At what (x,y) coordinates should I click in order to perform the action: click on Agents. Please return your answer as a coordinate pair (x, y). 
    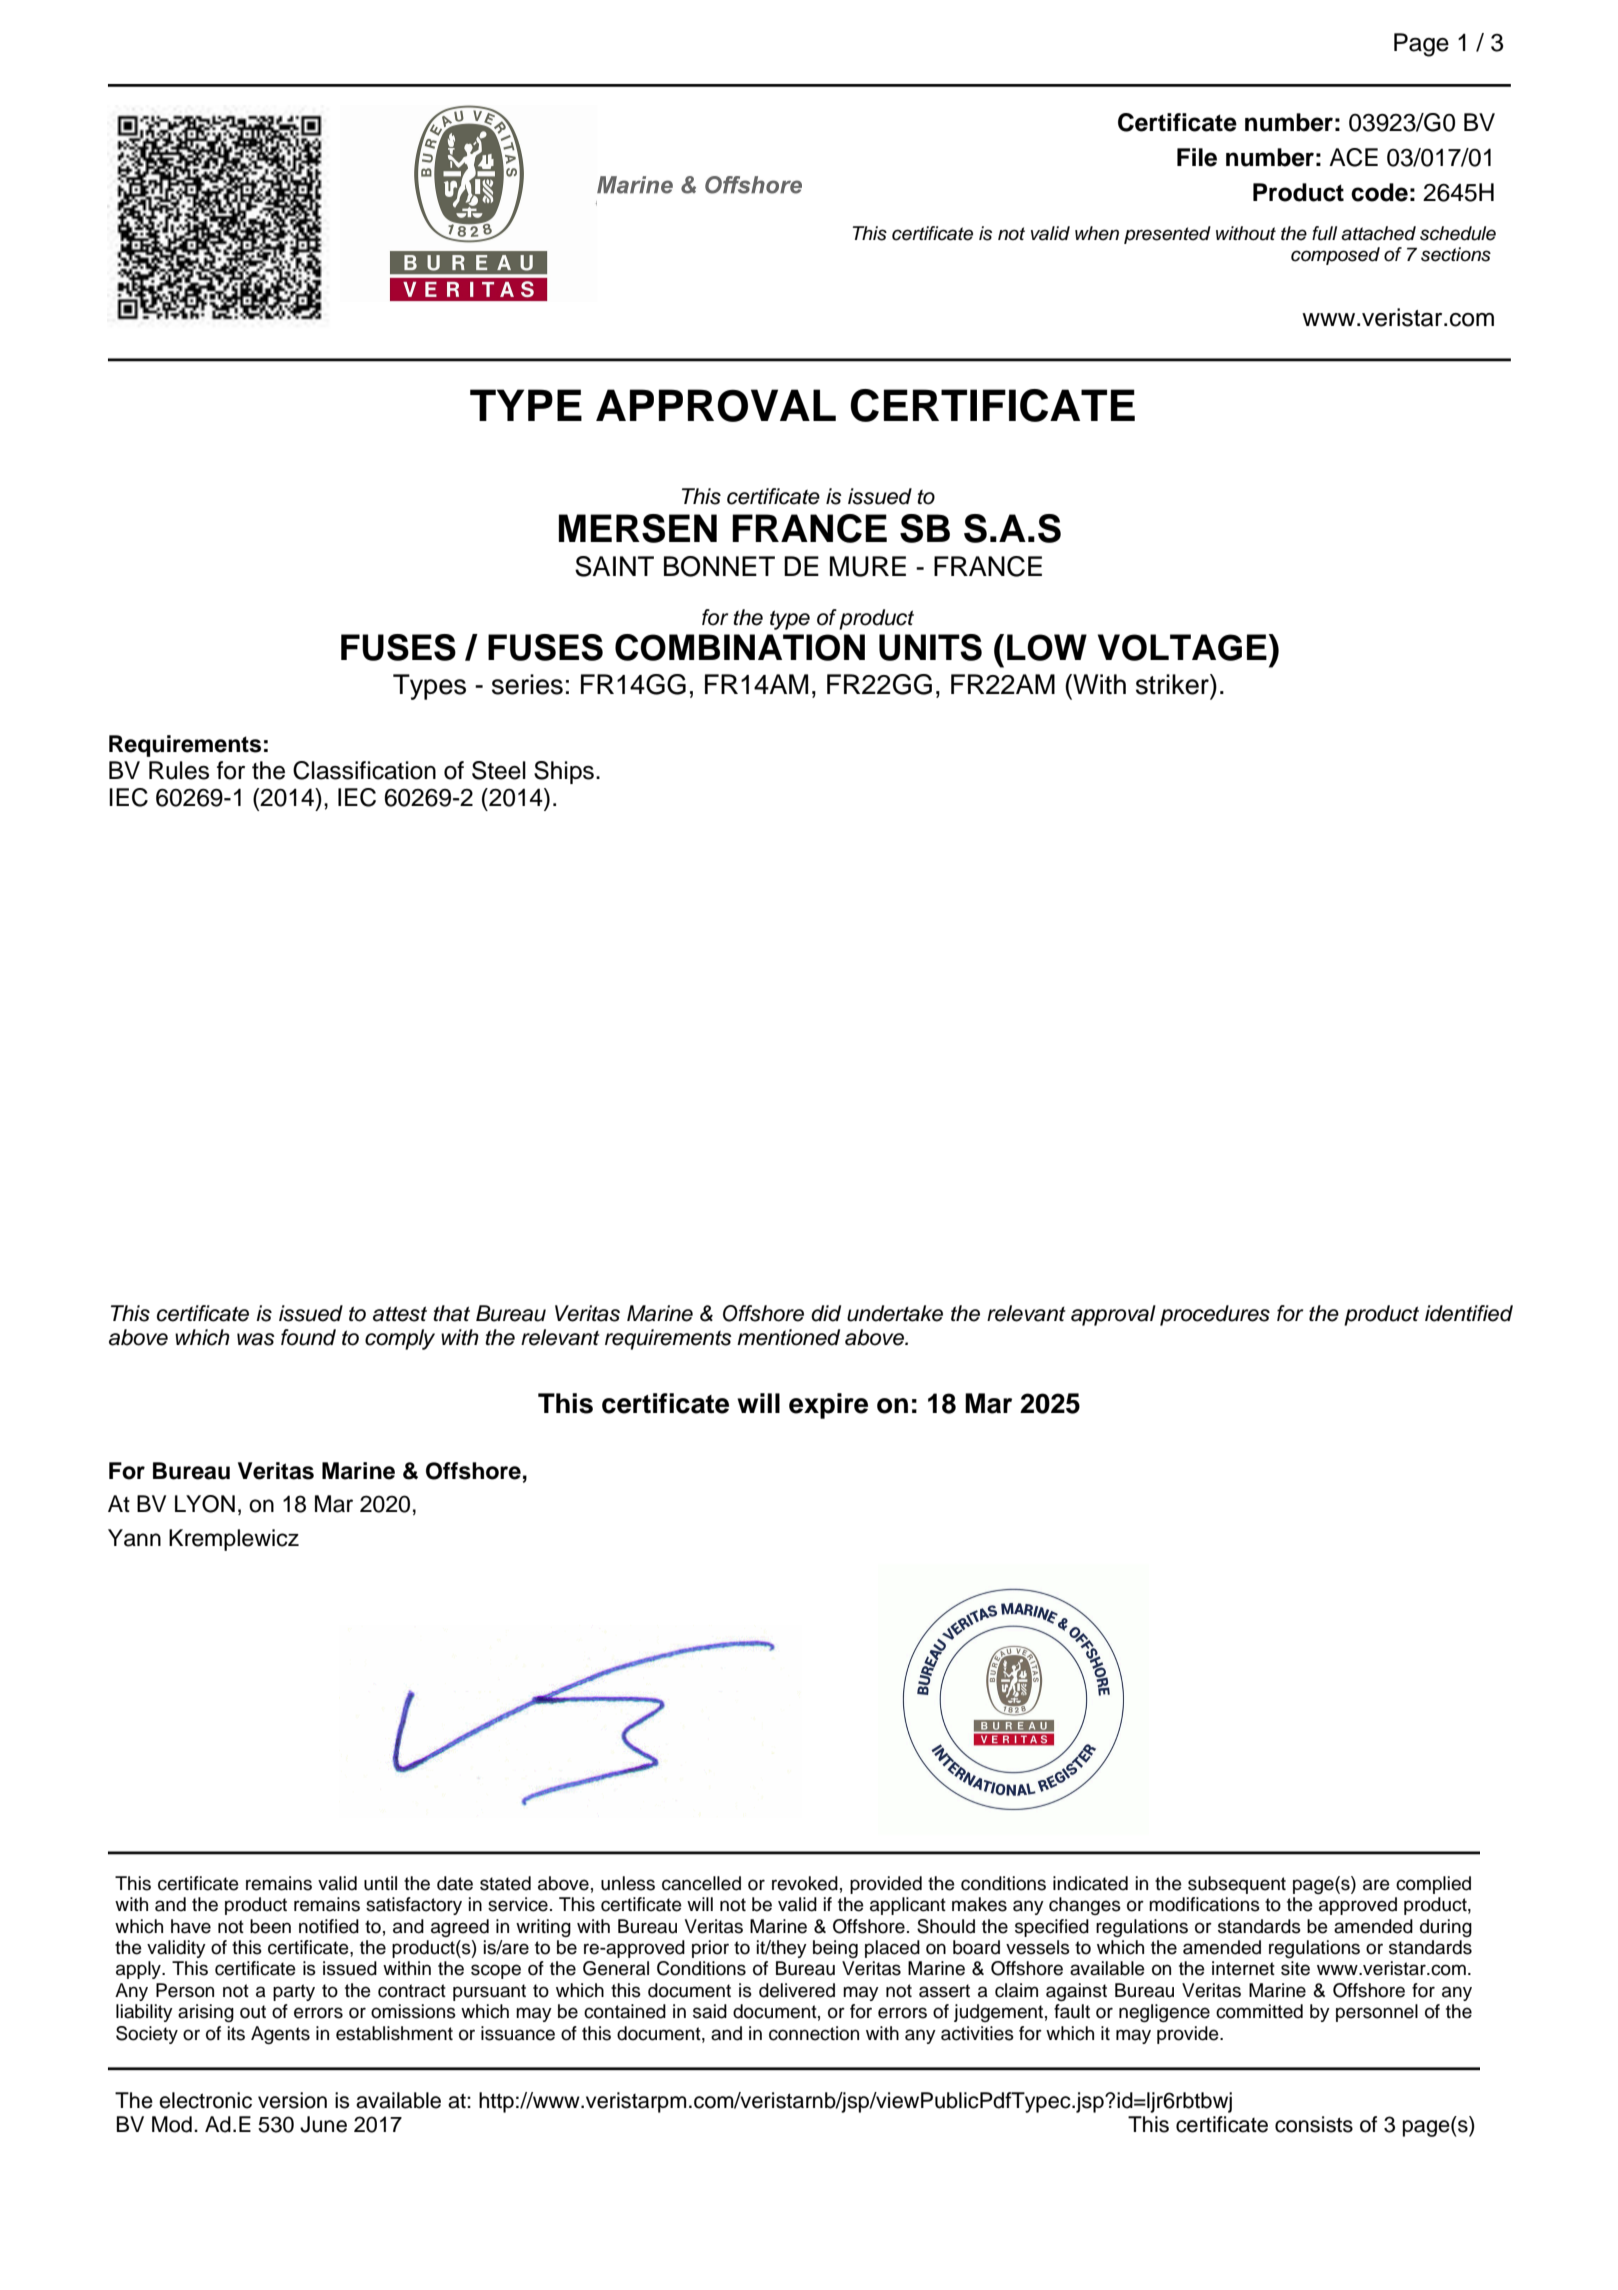
    Looking at the image, I should click on (280, 2035).
